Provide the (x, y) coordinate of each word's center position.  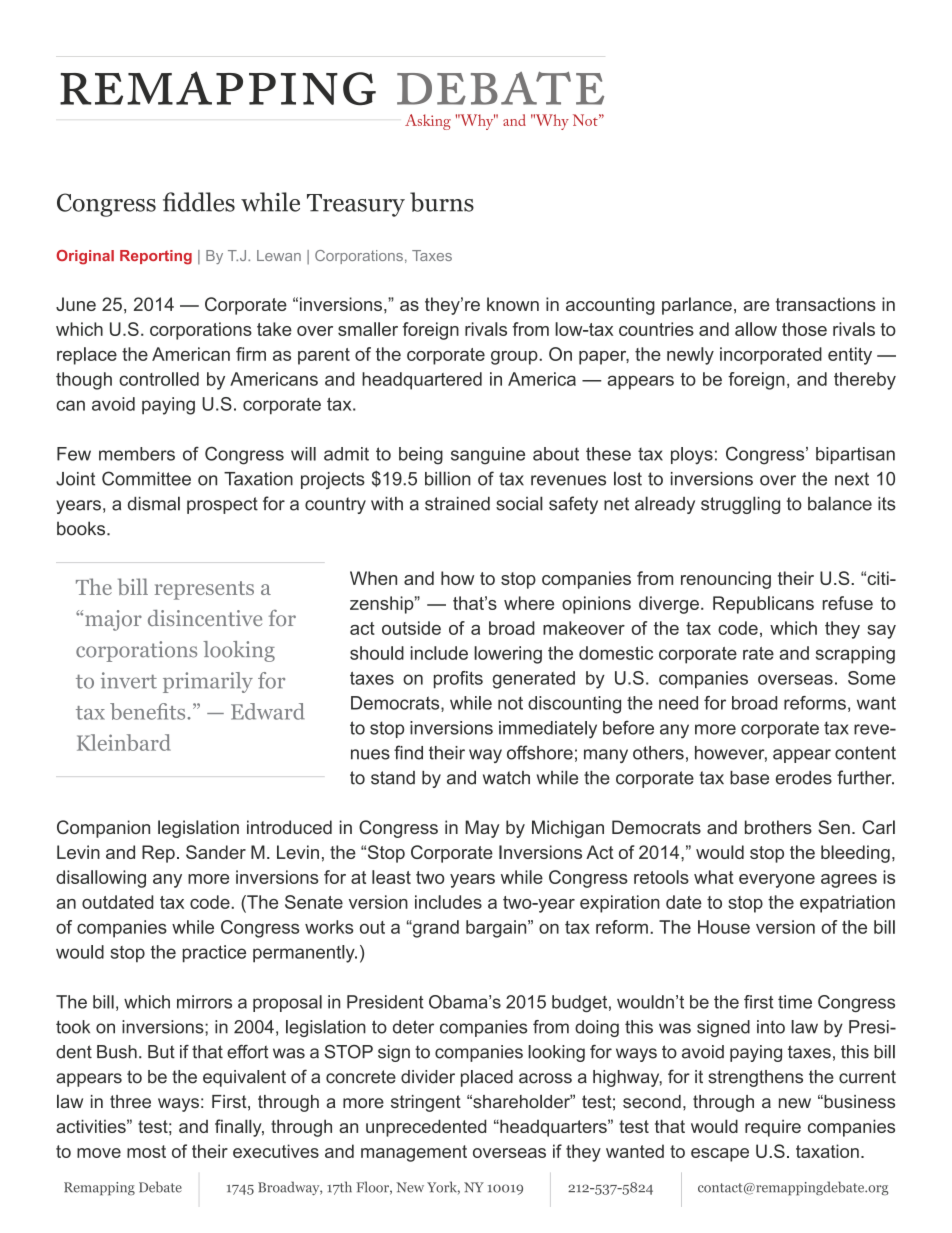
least (391, 877)
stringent (426, 1103)
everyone (777, 881)
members (137, 454)
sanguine (488, 456)
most (146, 1151)
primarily (208, 682)
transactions (826, 304)
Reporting (156, 257)
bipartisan (855, 455)
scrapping (855, 655)
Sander (216, 852)
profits (458, 680)
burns (442, 202)
